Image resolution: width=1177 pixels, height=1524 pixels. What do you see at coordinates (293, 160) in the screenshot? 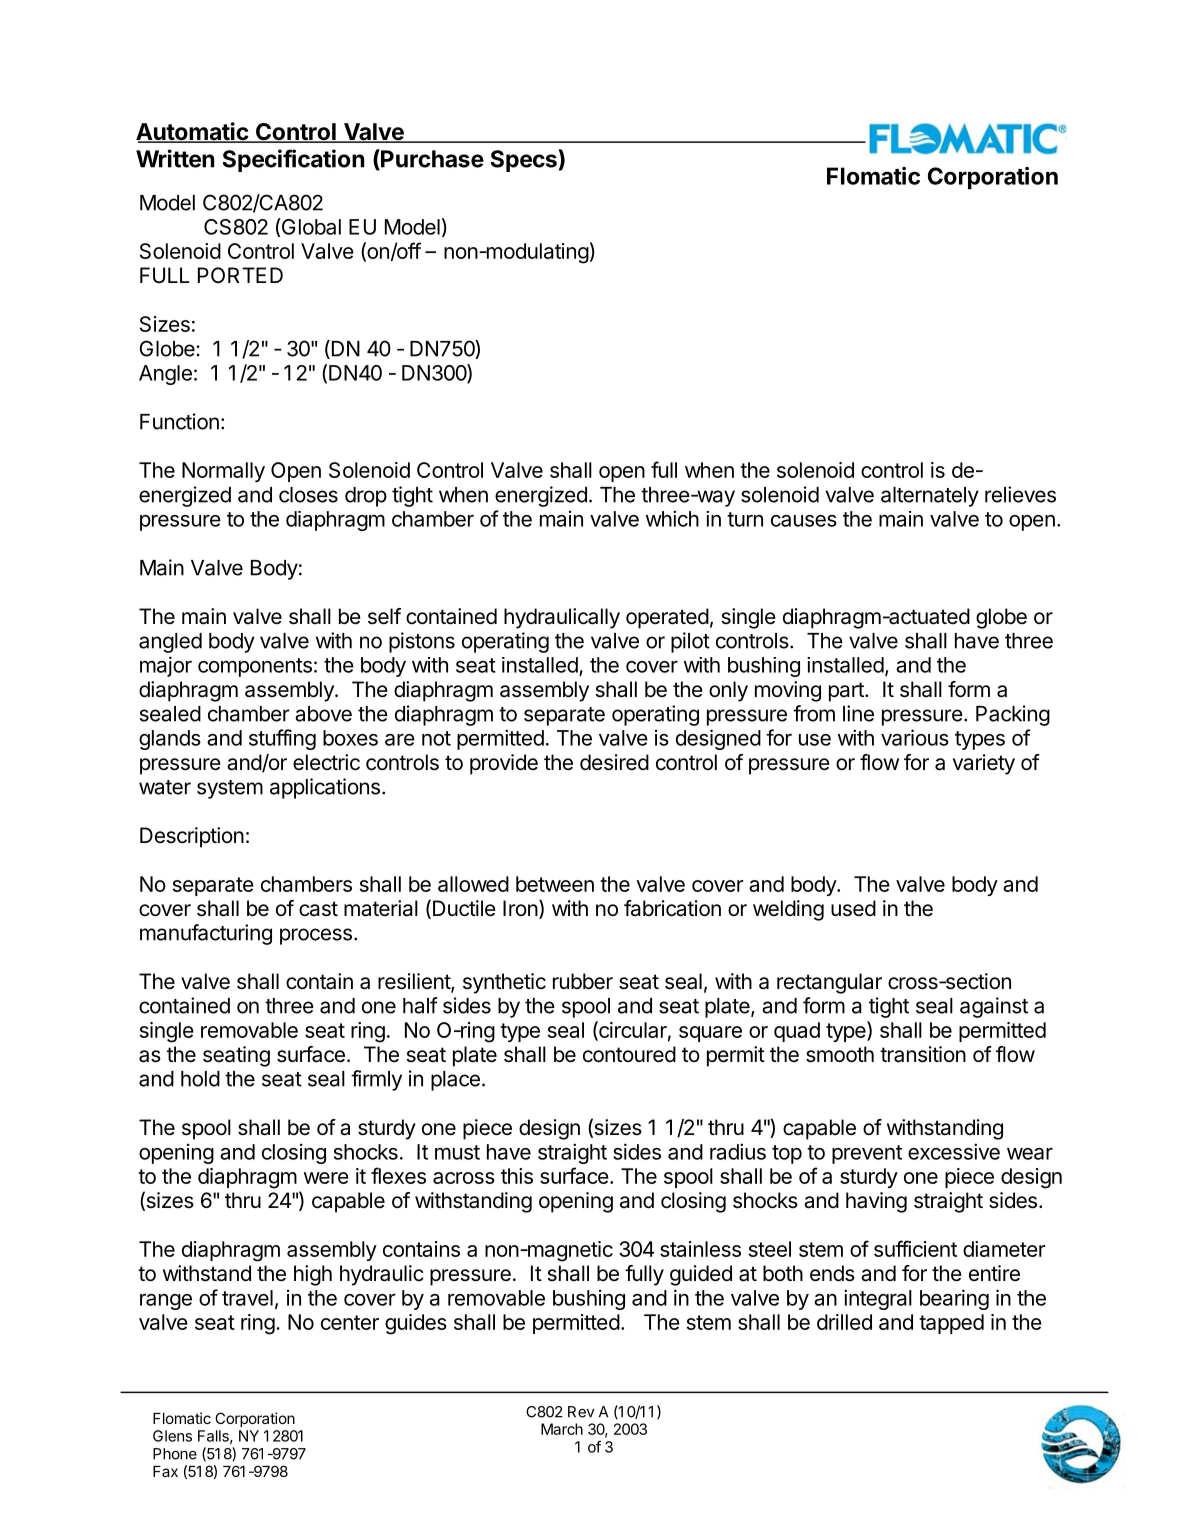
I see `Specification` at bounding box center [293, 160].
